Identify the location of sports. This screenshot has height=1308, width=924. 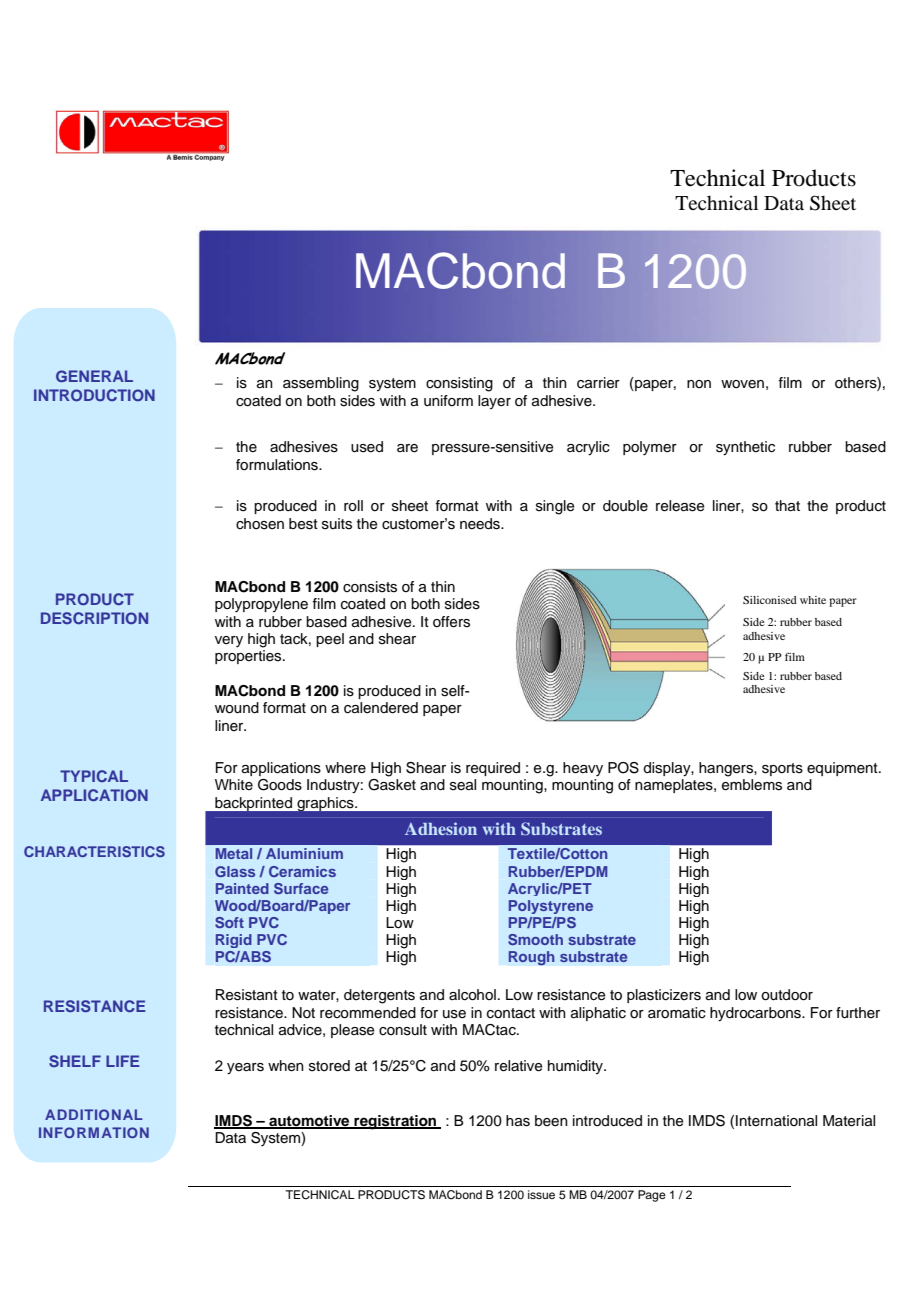
(782, 769).
